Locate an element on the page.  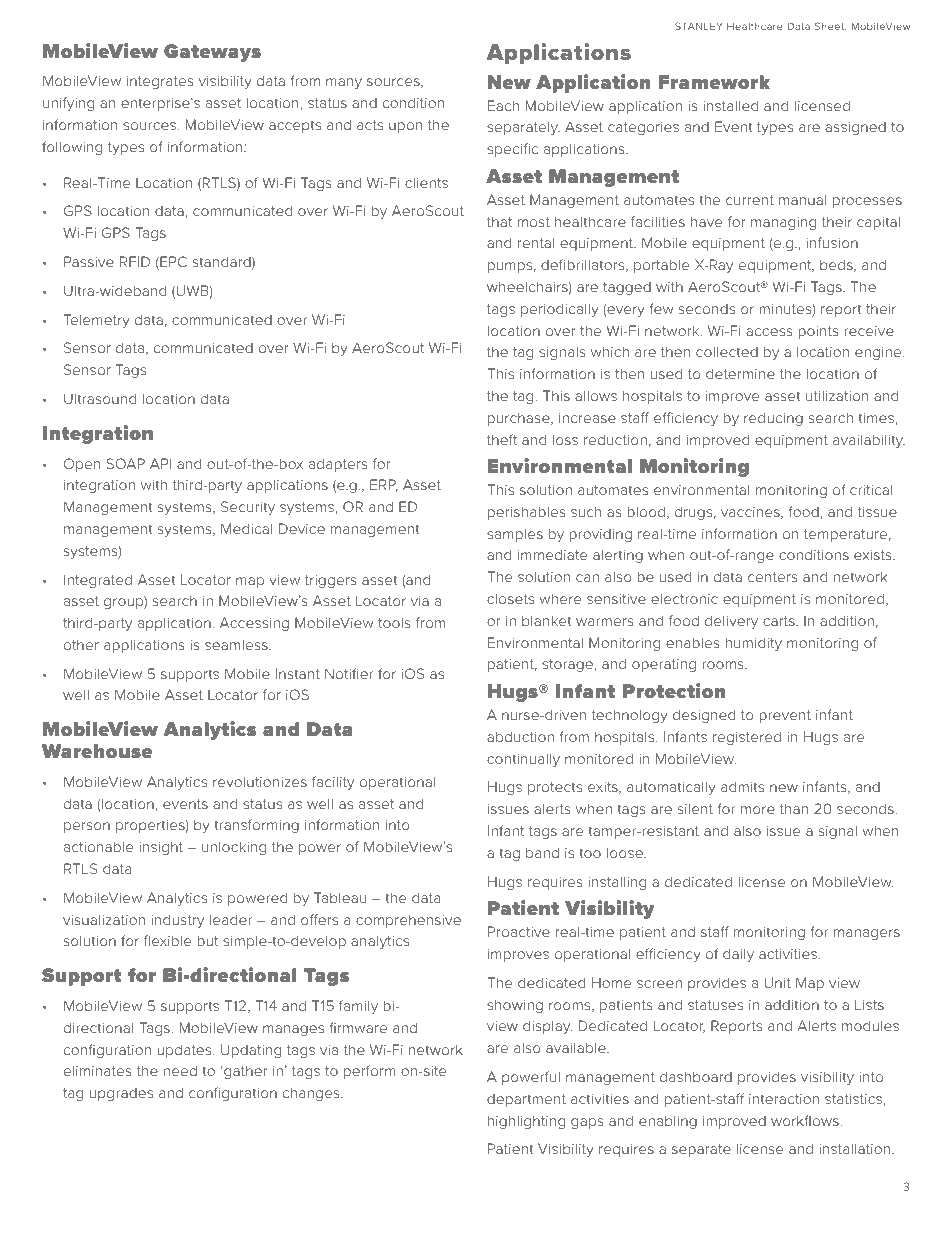
reducing is located at coordinates (773, 419).
